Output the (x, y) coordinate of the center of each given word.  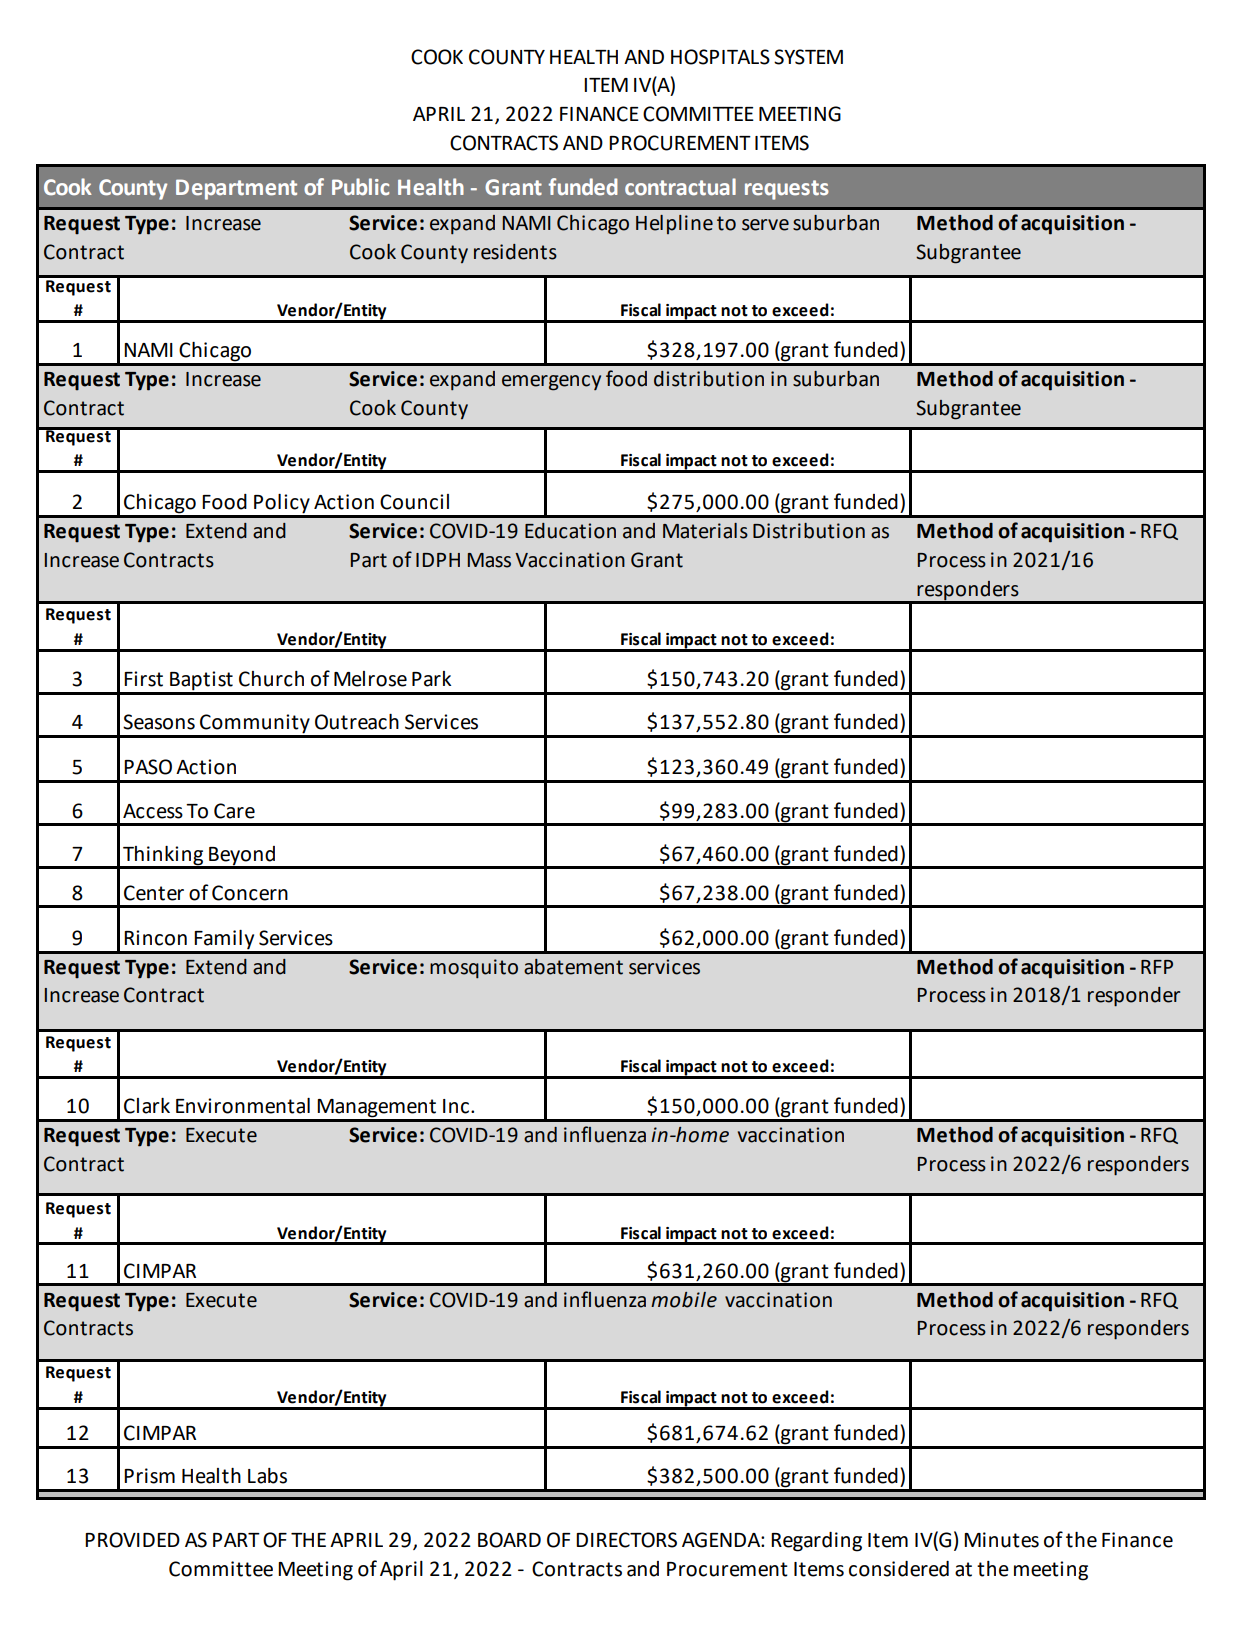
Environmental (243, 1106)
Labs (267, 1476)
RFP (1157, 967)
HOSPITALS (720, 57)
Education (570, 531)
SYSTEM (808, 57)
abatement (573, 967)
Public (360, 187)
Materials (705, 531)
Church (271, 679)
